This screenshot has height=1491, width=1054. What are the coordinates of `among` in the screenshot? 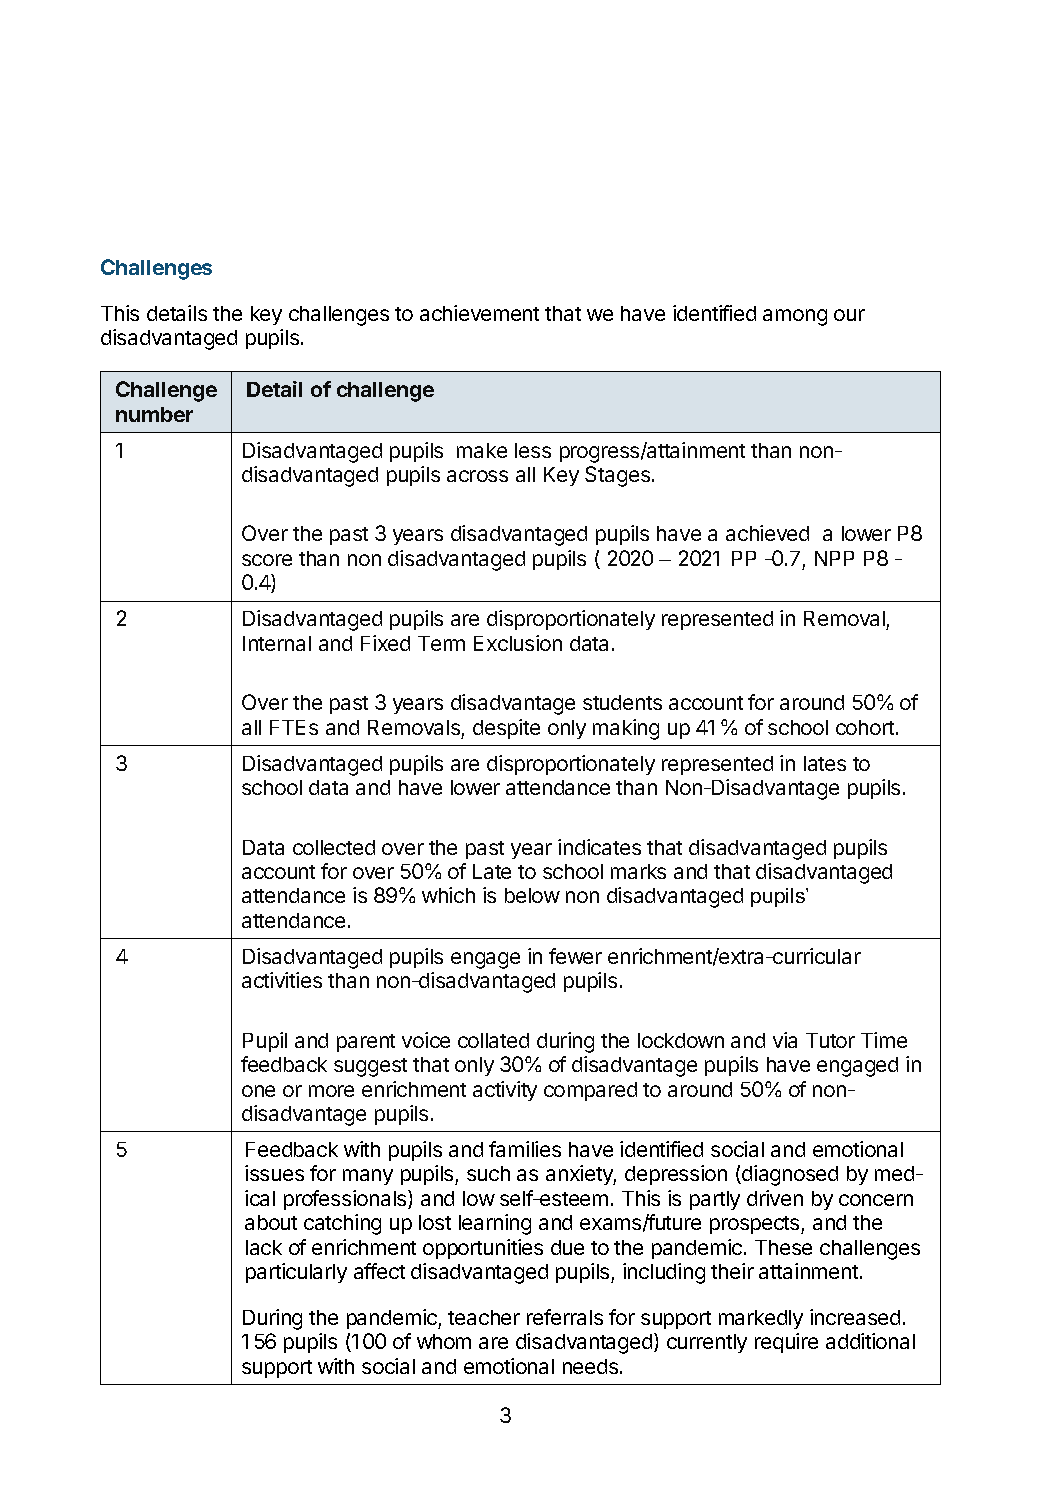 It's located at (795, 317).
